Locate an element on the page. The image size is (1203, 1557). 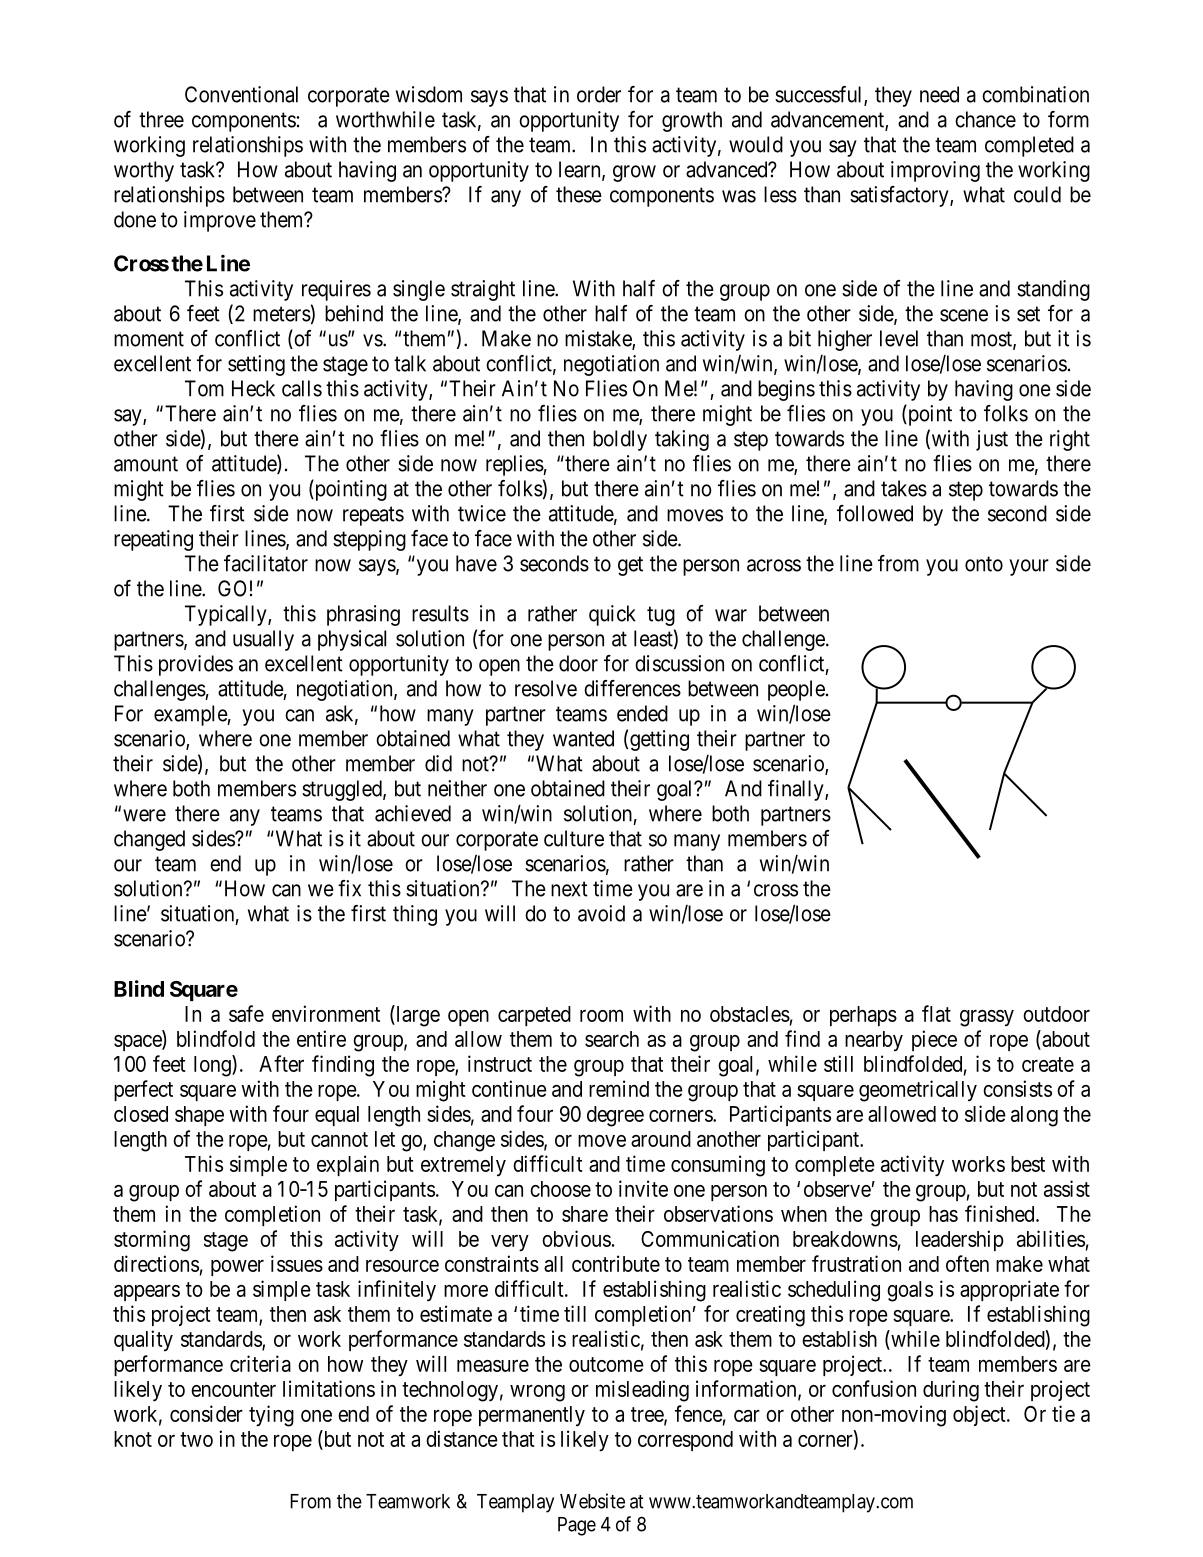
piece is located at coordinates (934, 1040).
